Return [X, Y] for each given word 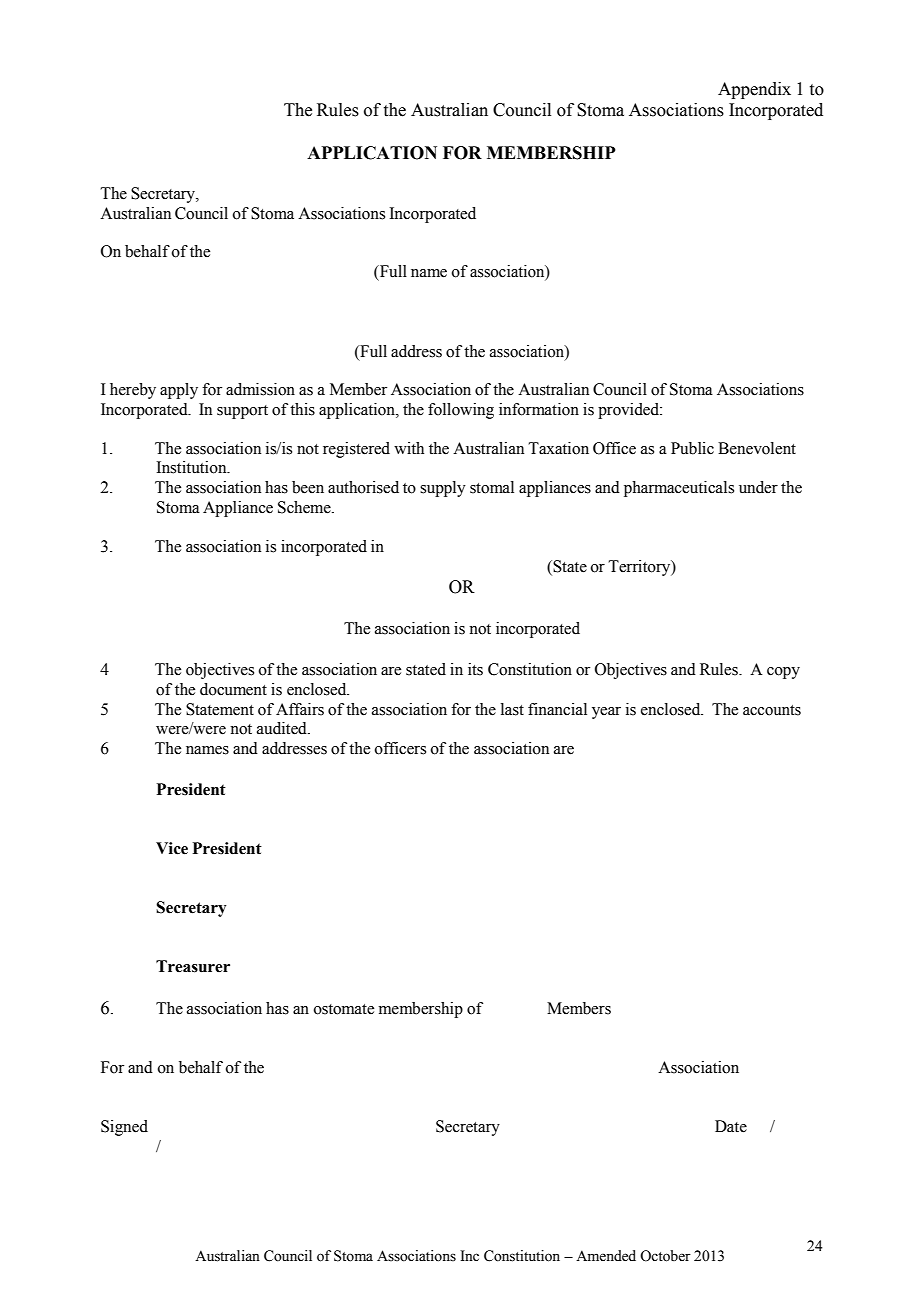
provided [630, 411]
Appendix [754, 90]
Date [731, 1126]
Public [692, 448]
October [665, 1256]
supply [443, 489]
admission [260, 389]
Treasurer [193, 966]
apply [179, 391]
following [461, 411]
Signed [124, 1128]
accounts [772, 710]
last [512, 709]
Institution [192, 467]
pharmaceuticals [679, 489]
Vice [172, 848]
